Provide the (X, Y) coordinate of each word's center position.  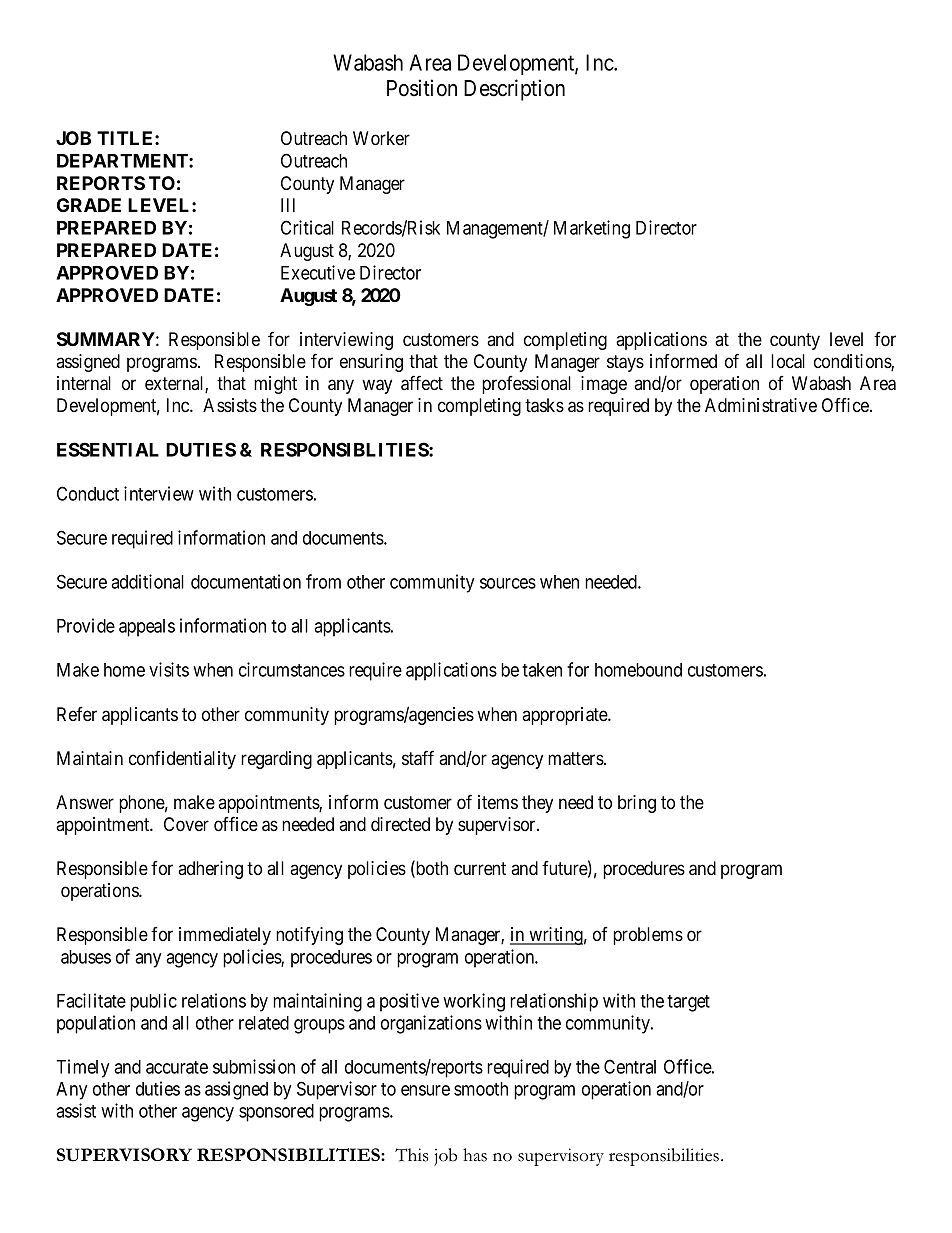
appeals (147, 628)
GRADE (89, 205)
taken (542, 670)
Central (630, 1066)
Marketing (592, 229)
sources (508, 583)
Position (422, 88)
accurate (177, 1067)
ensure (425, 1090)
